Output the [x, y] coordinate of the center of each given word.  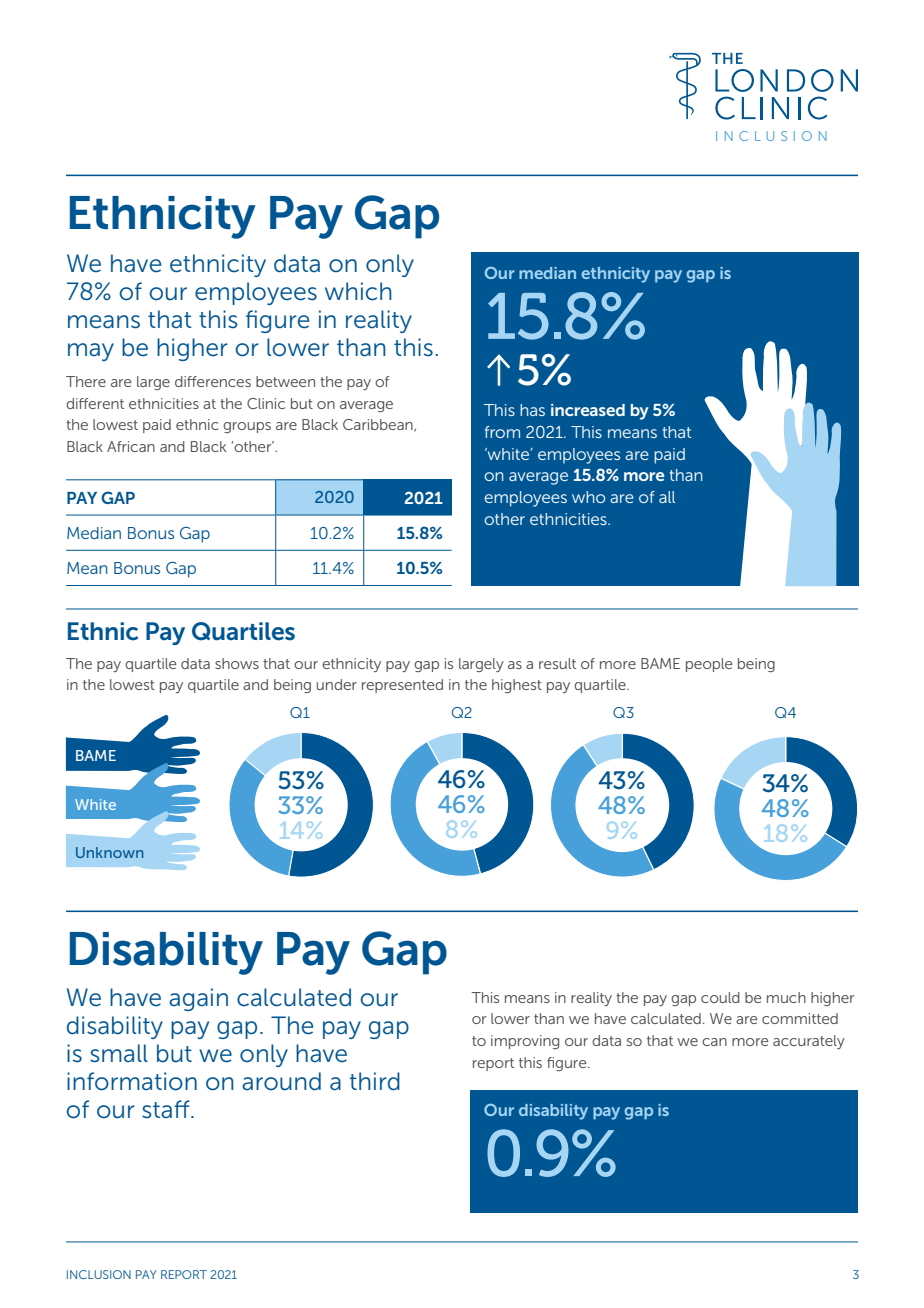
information [132, 1081]
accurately [809, 1042]
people [709, 665]
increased [588, 410]
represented [402, 686]
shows [237, 663]
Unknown [109, 852]
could [720, 997]
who [588, 497]
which [358, 291]
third [375, 1081]
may [91, 352]
